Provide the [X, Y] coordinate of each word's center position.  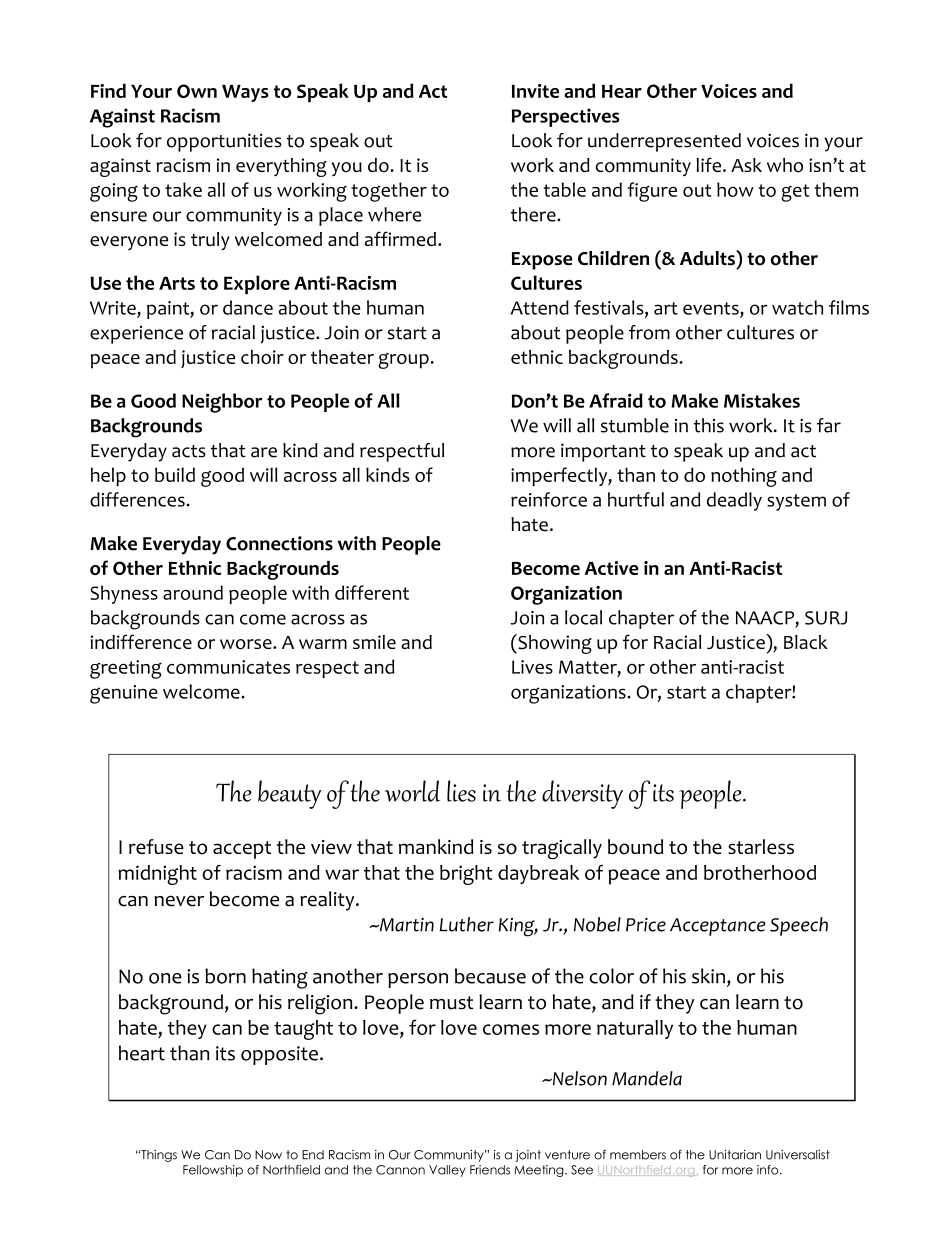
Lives [532, 667]
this [709, 425]
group [403, 361]
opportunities [224, 142]
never [179, 901]
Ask [746, 165]
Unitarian [735, 1155]
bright [466, 875]
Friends [490, 1170]
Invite [535, 91]
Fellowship [213, 1171]
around [193, 592]
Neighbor [222, 403]
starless [761, 846]
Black [806, 642]
